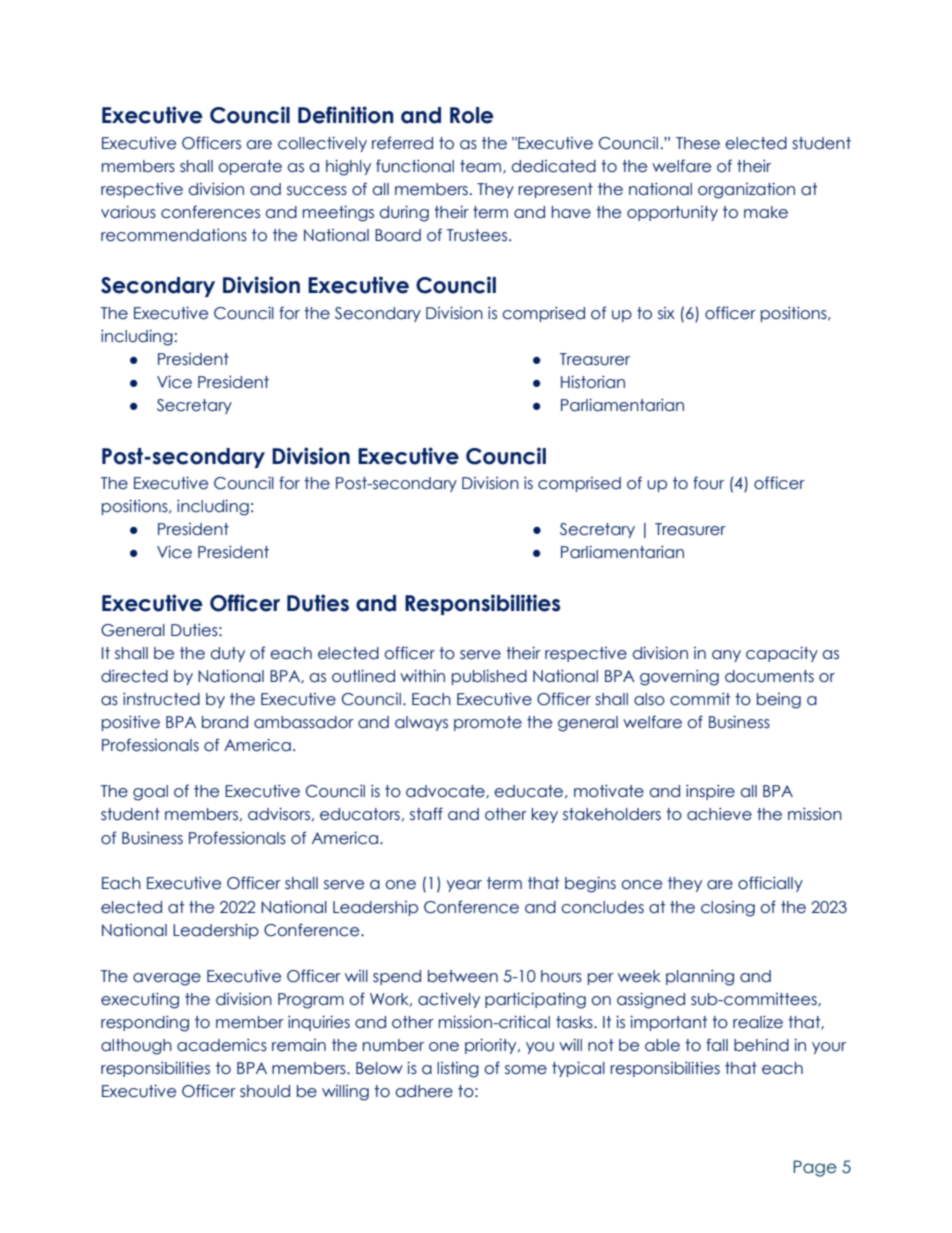 This page has height=1233, width=952. I want to click on team, so click(482, 167).
